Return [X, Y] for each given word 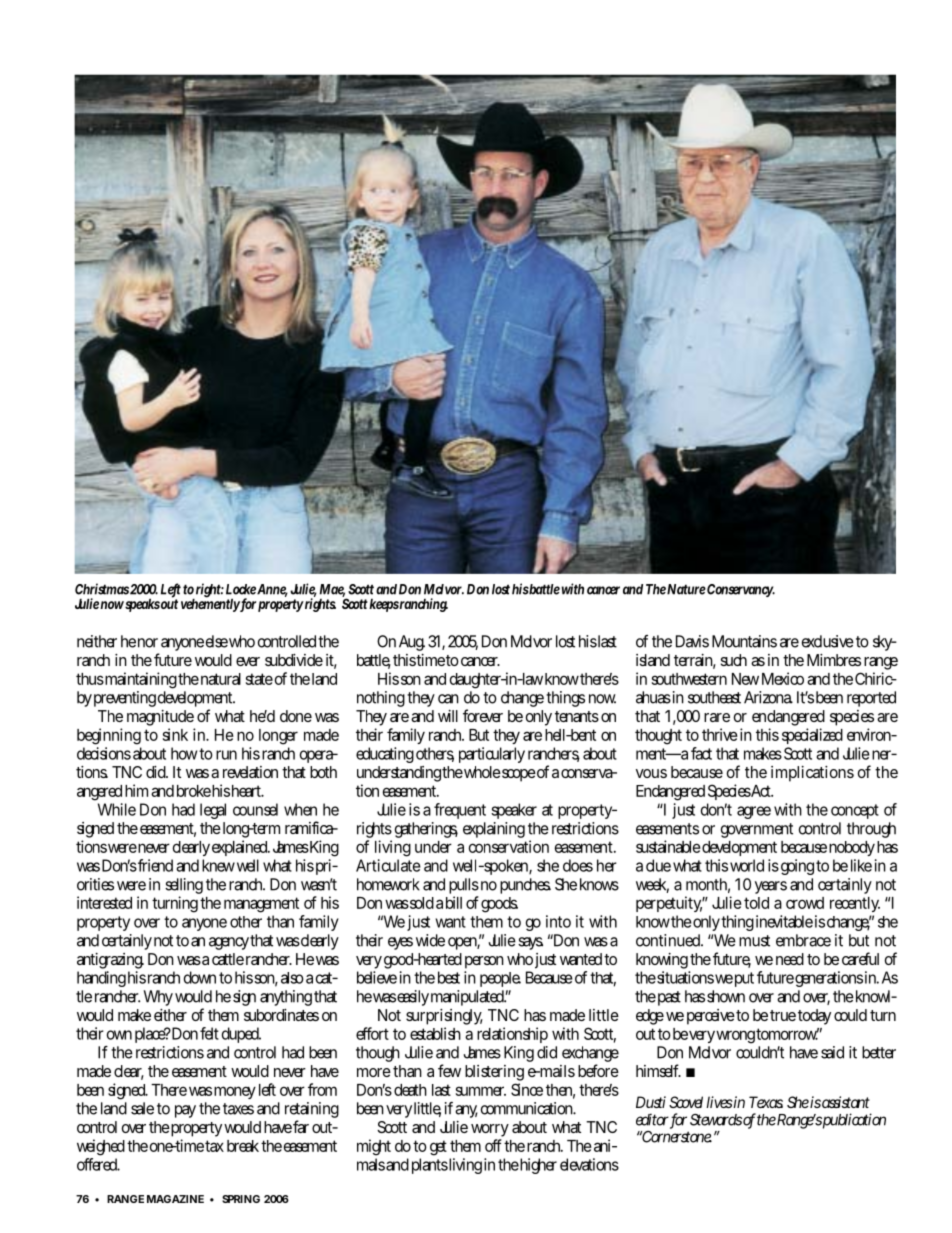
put [744, 979]
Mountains [744, 641]
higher [538, 1166]
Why [158, 998]
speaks [142, 605]
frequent [460, 811]
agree [754, 812]
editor [653, 1120]
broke [194, 791]
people [500, 979]
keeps [384, 605]
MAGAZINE [175, 1199]
